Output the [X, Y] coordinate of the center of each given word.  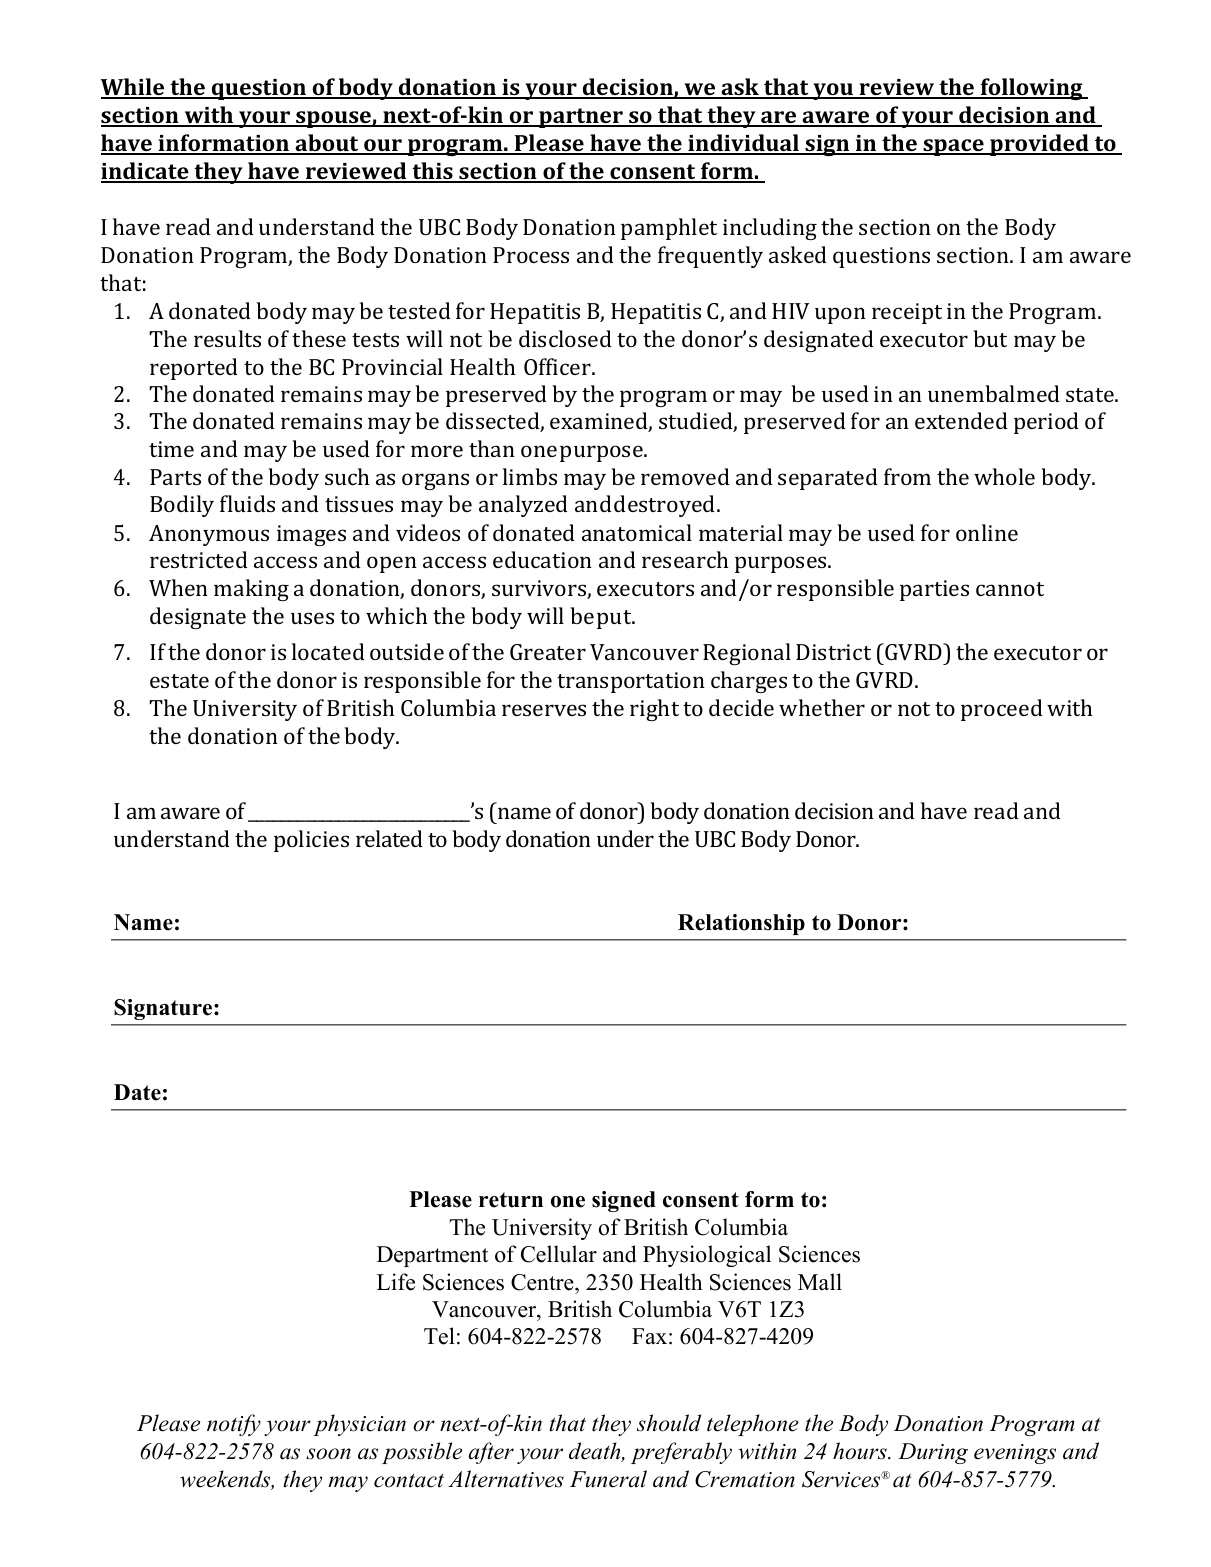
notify [234, 1425]
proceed [1002, 710]
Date [137, 1092]
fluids [247, 503]
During [933, 1453]
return [511, 1200]
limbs [530, 476]
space [953, 147]
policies [311, 841]
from [907, 476]
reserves [544, 710]
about [327, 144]
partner [581, 118]
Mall [820, 1281]
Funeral [608, 1479]
